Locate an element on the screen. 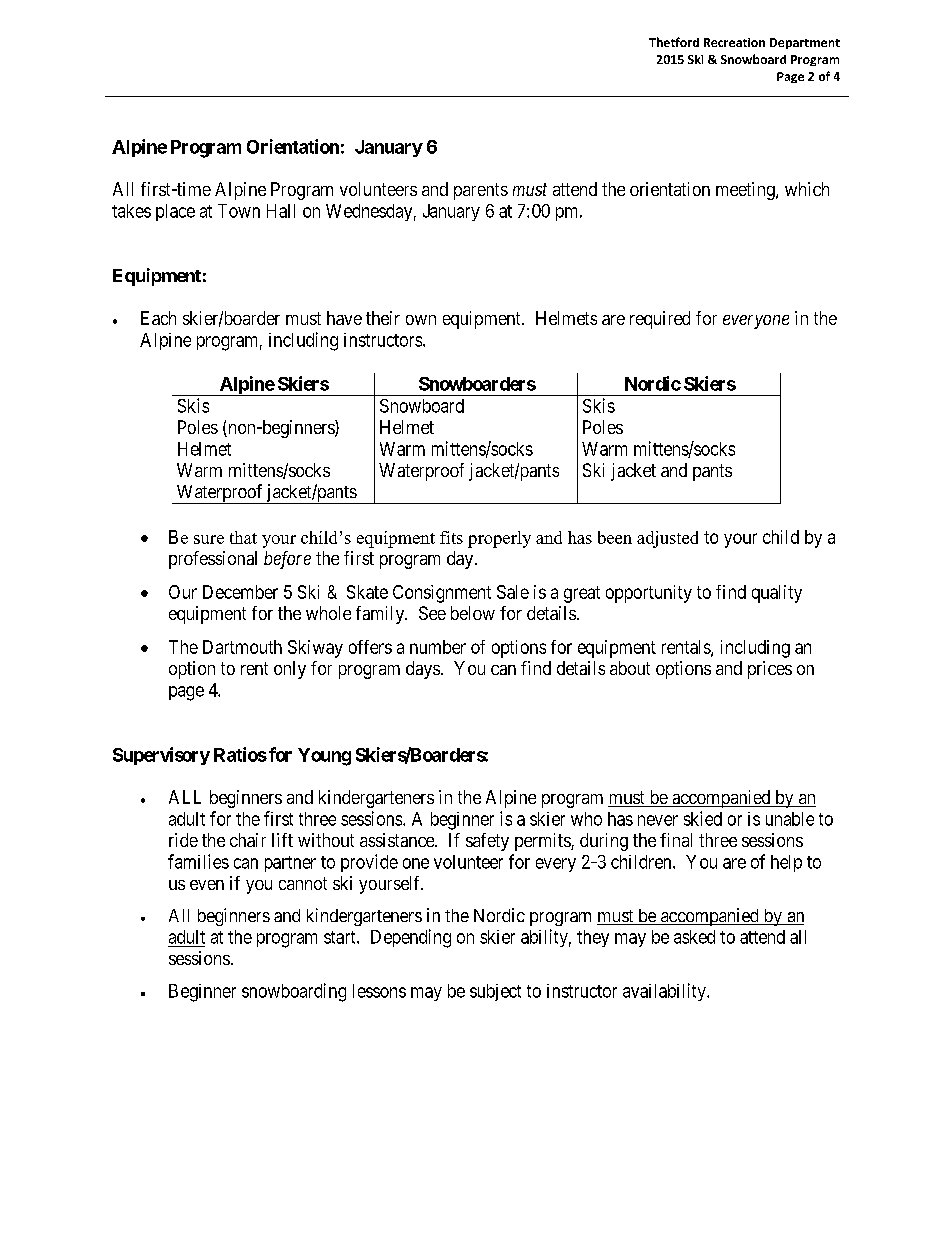 The height and width of the screenshot is (1233, 952). sure is located at coordinates (209, 539).
